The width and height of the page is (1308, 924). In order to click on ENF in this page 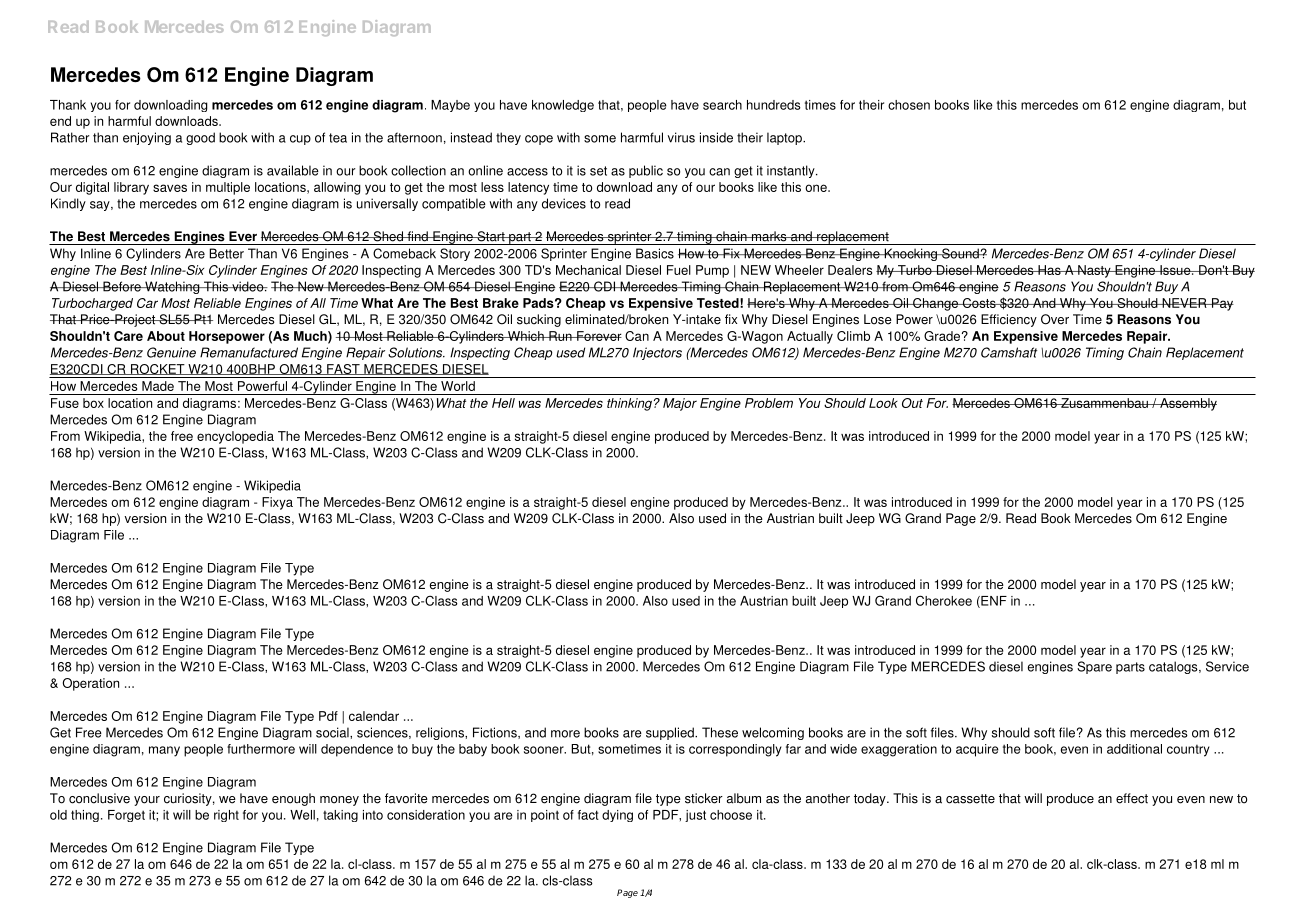, I will do `click(993, 602)`.
